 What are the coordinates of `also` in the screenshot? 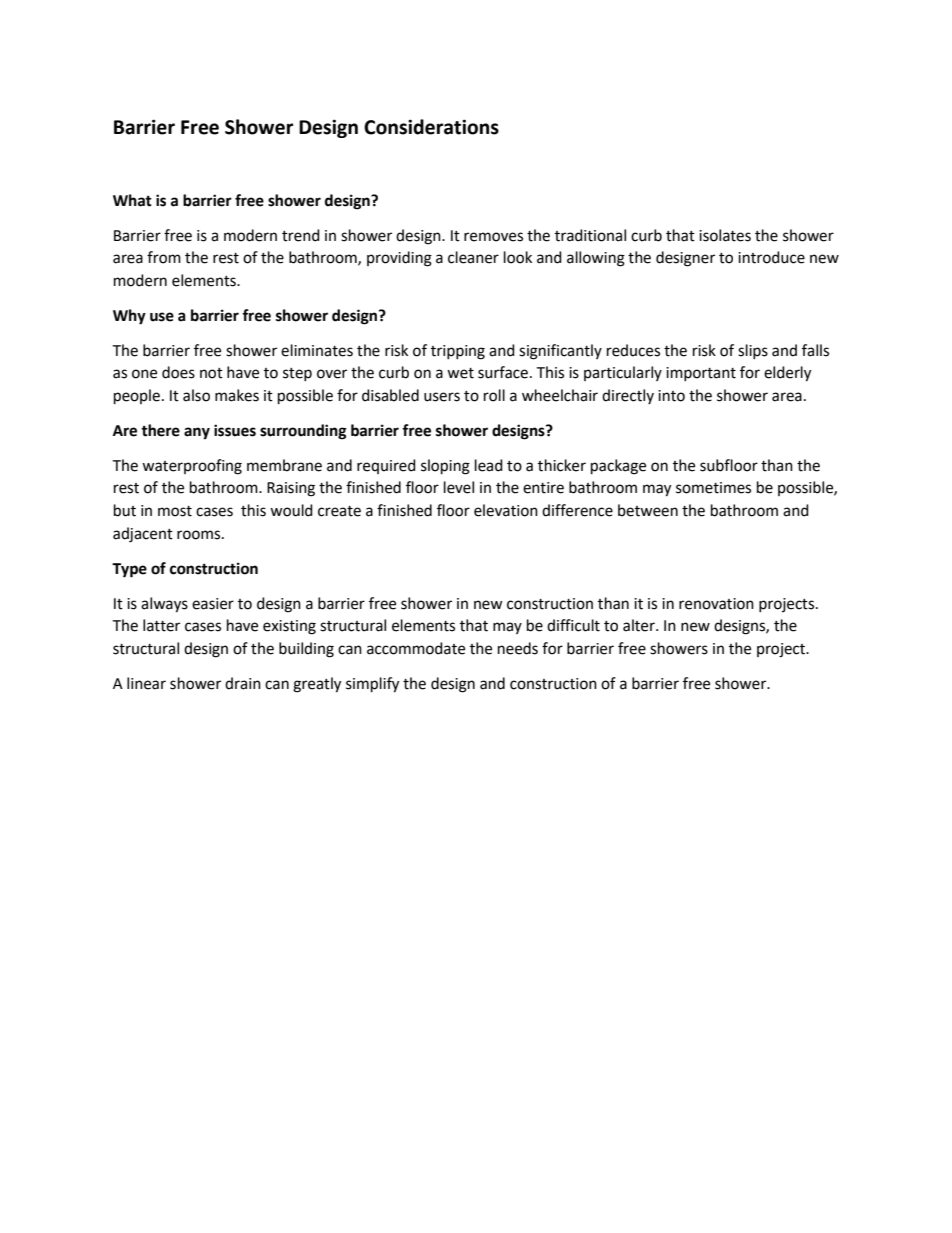 It's located at (196, 395).
